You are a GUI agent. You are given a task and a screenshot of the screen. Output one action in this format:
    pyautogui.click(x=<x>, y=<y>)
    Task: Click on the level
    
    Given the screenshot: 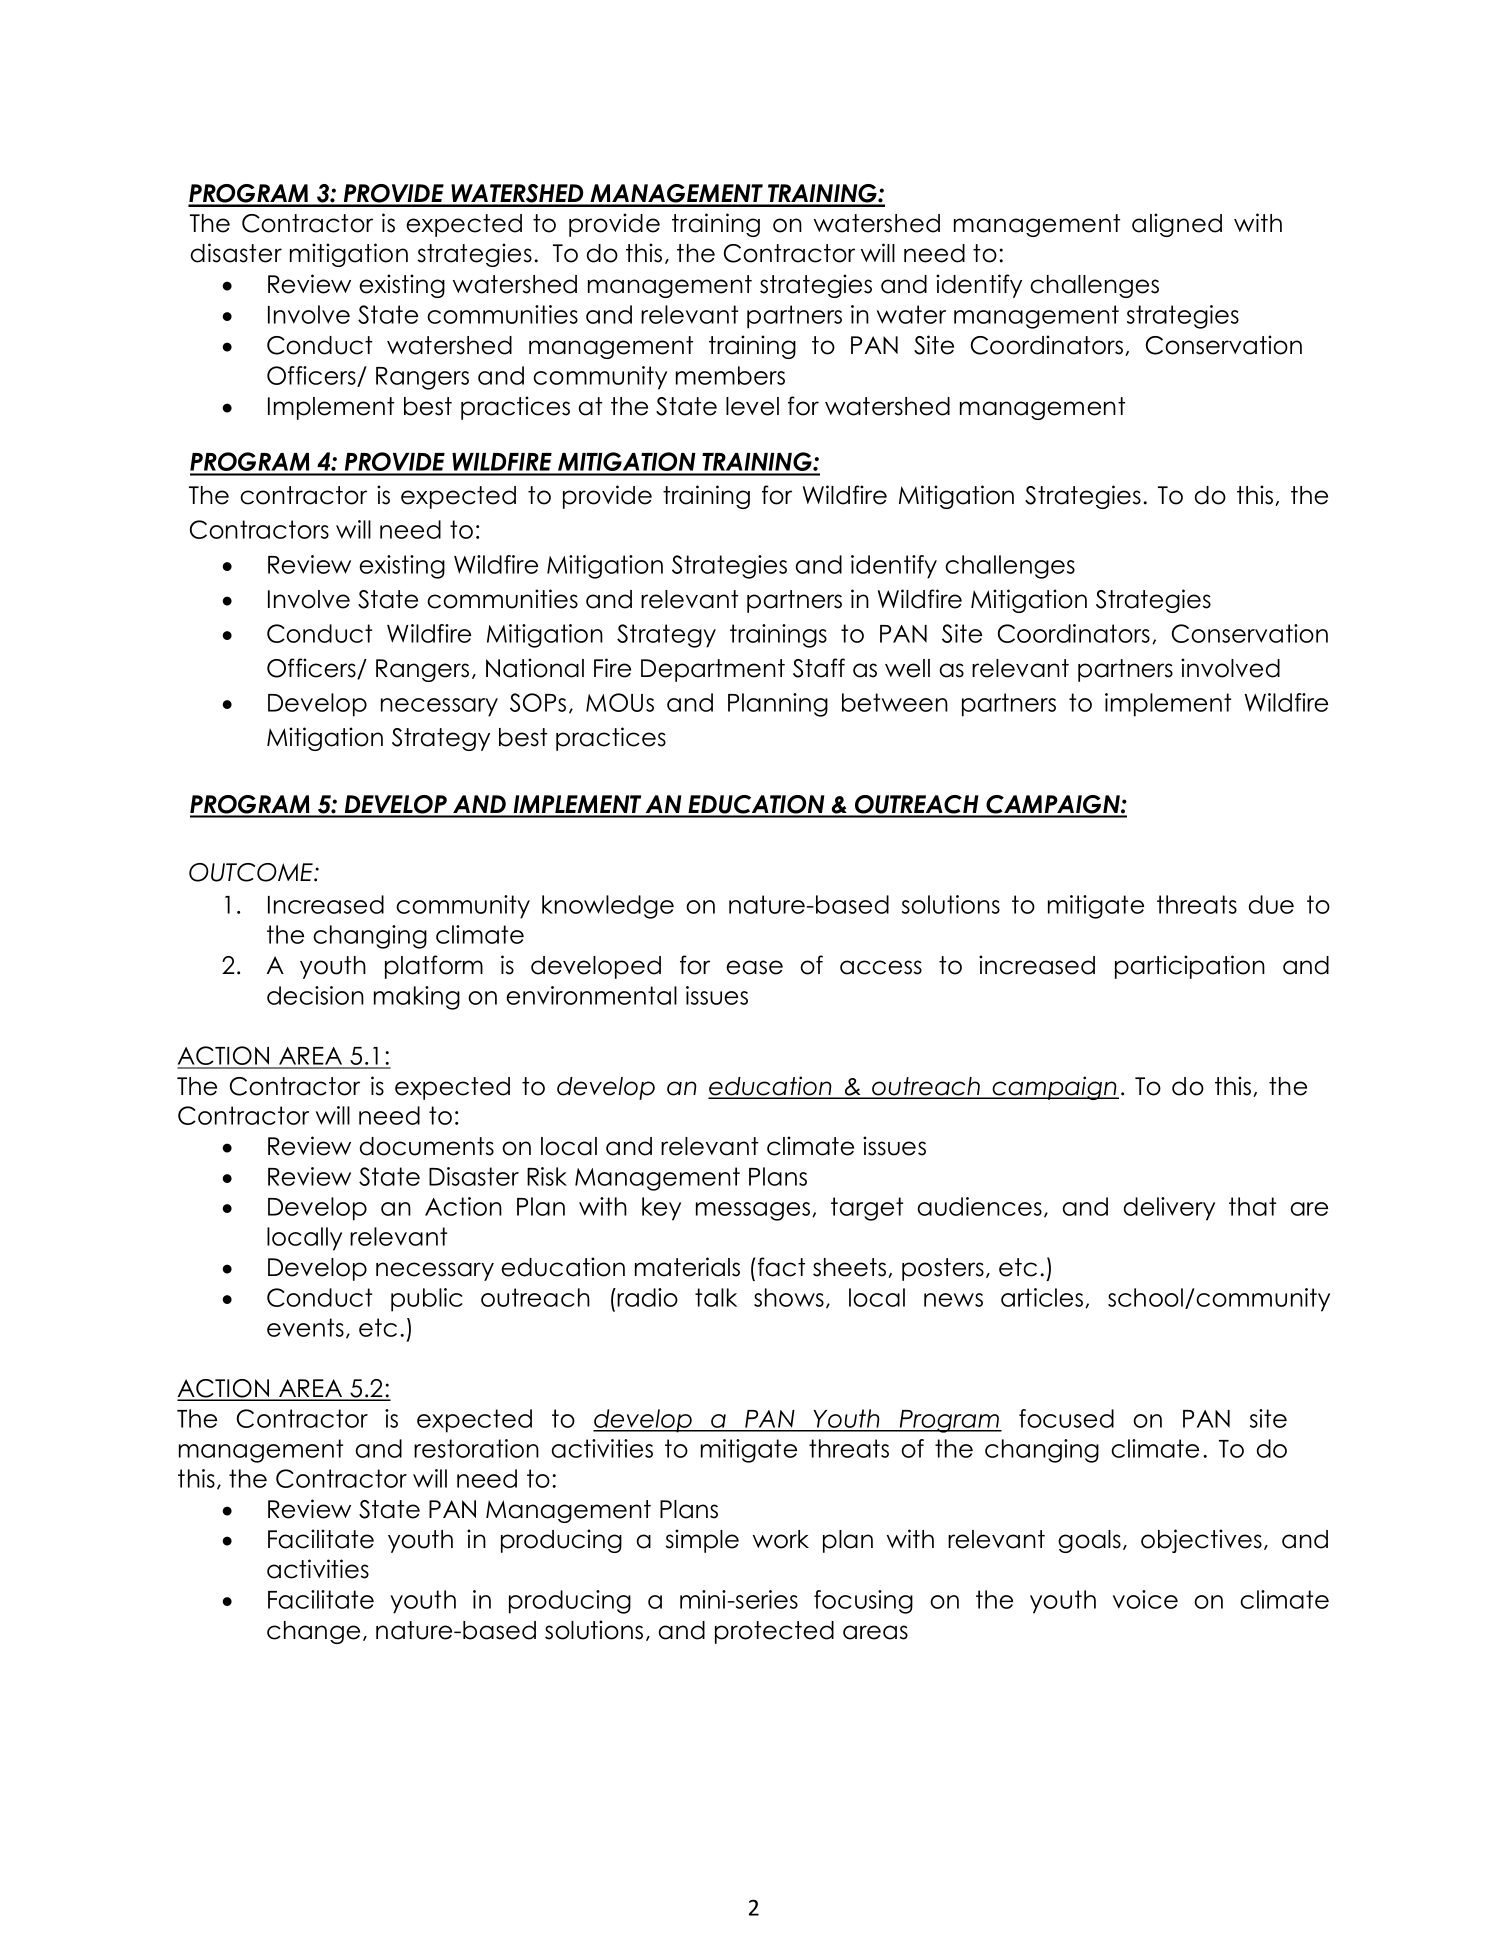 What is the action you would take?
    pyautogui.click(x=752, y=406)
